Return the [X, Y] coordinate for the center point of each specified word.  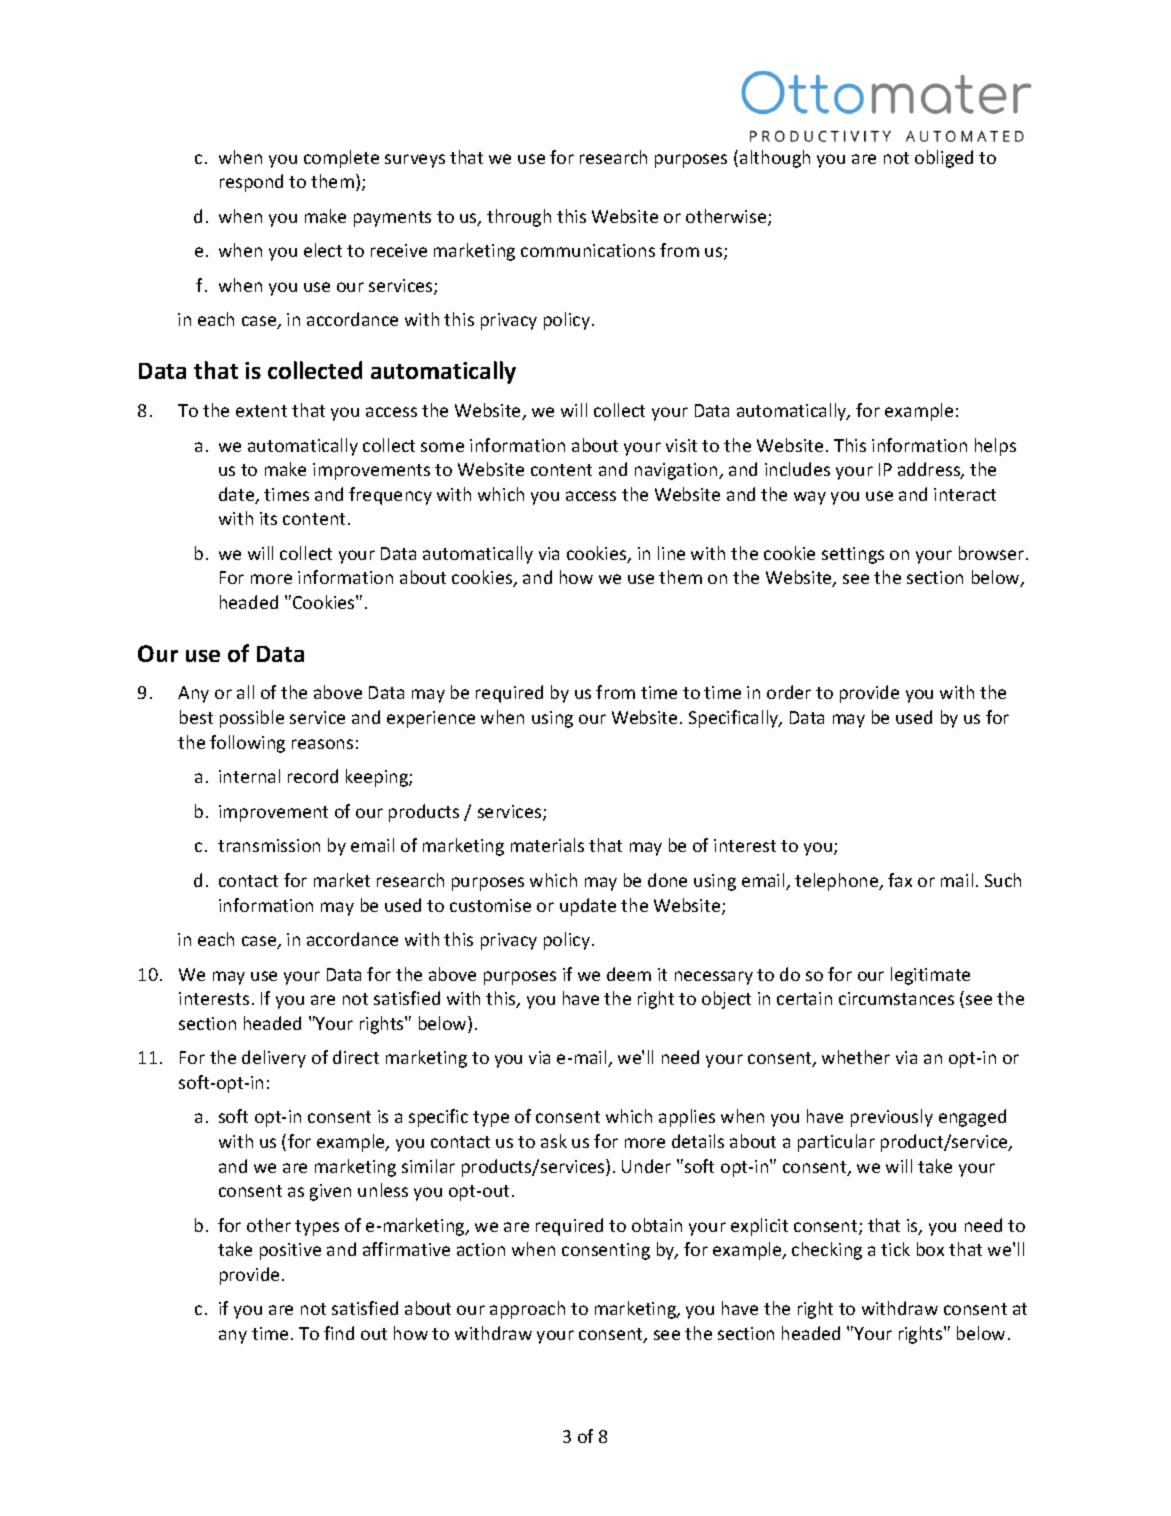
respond [251, 183]
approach [527, 1310]
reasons [322, 744]
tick [895, 1249]
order [789, 692]
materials [547, 845]
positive [290, 1251]
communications [588, 250]
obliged [944, 159]
